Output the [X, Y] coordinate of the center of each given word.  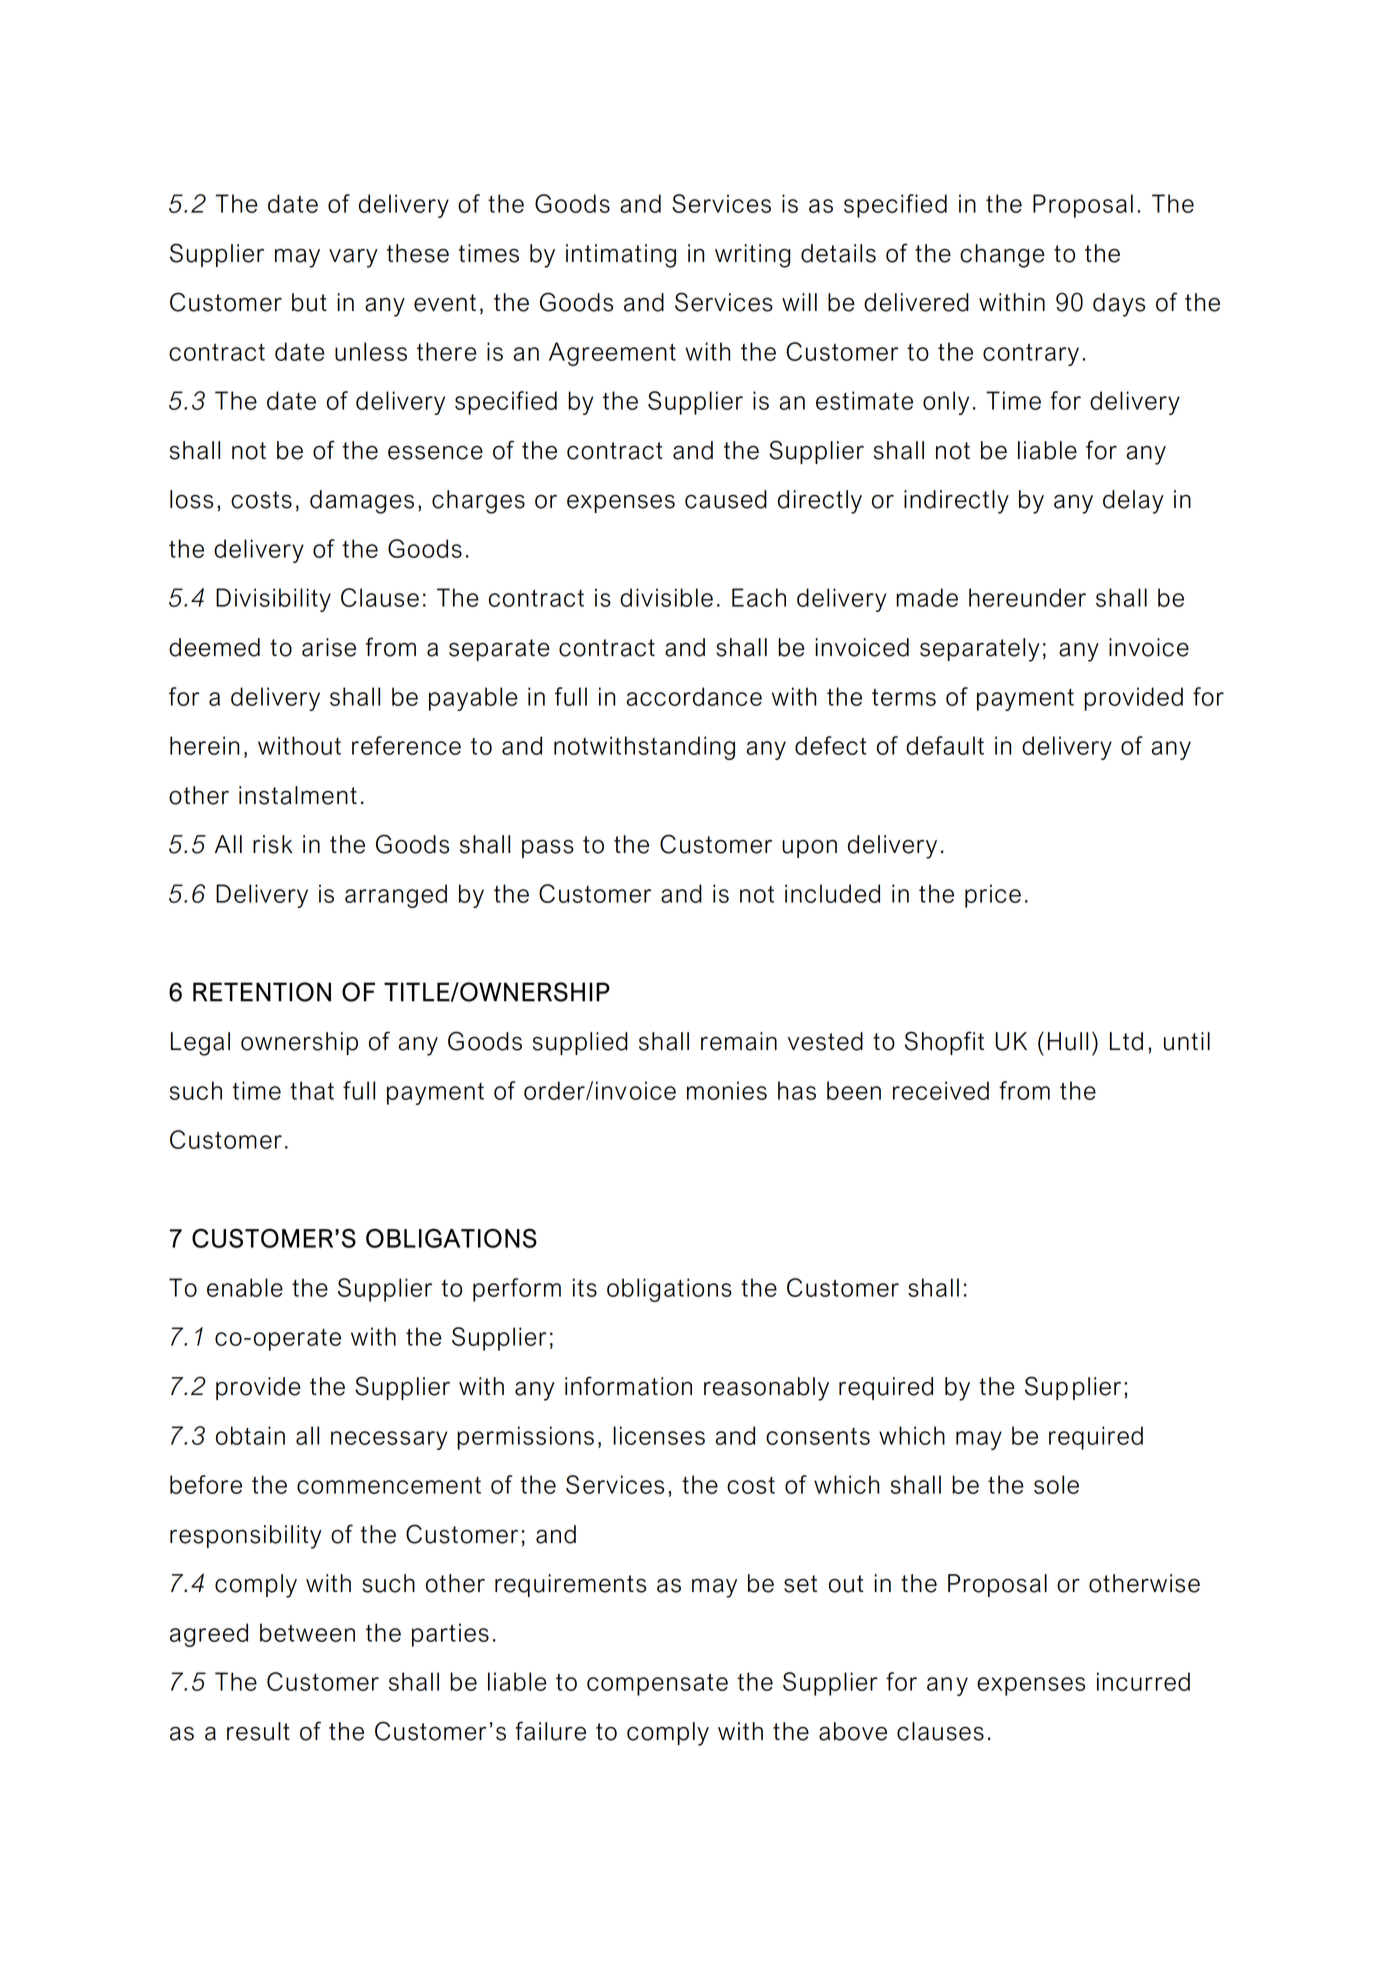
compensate [657, 1684]
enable [245, 1287]
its [585, 1287]
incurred [1143, 1681]
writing [752, 256]
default [945, 745]
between [307, 1632]
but [309, 302]
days [1119, 305]
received [941, 1090]
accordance [694, 696]
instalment [298, 795]
